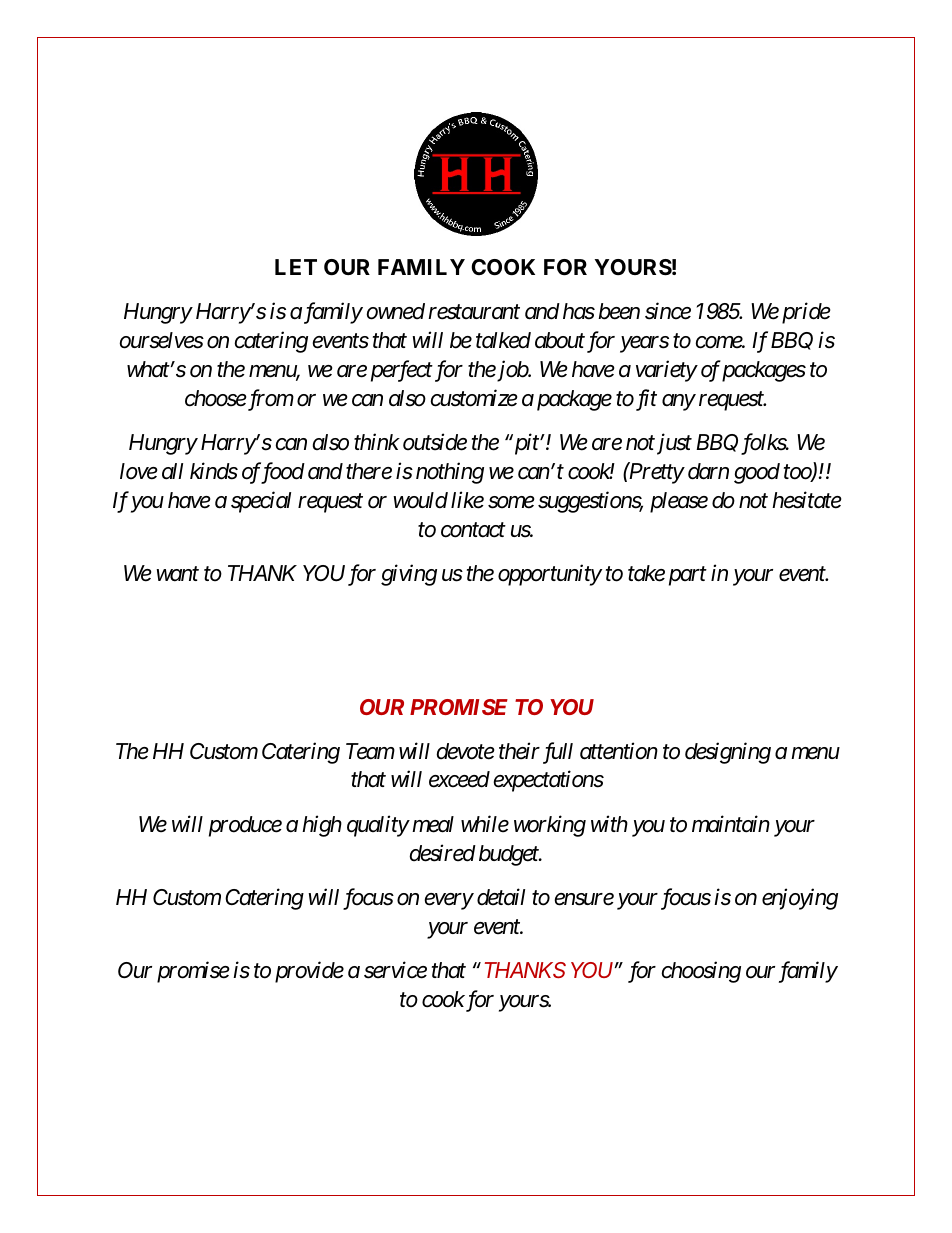 The height and width of the document is (1233, 952). What do you see at coordinates (296, 267) in the document?
I see `LET` at bounding box center [296, 267].
